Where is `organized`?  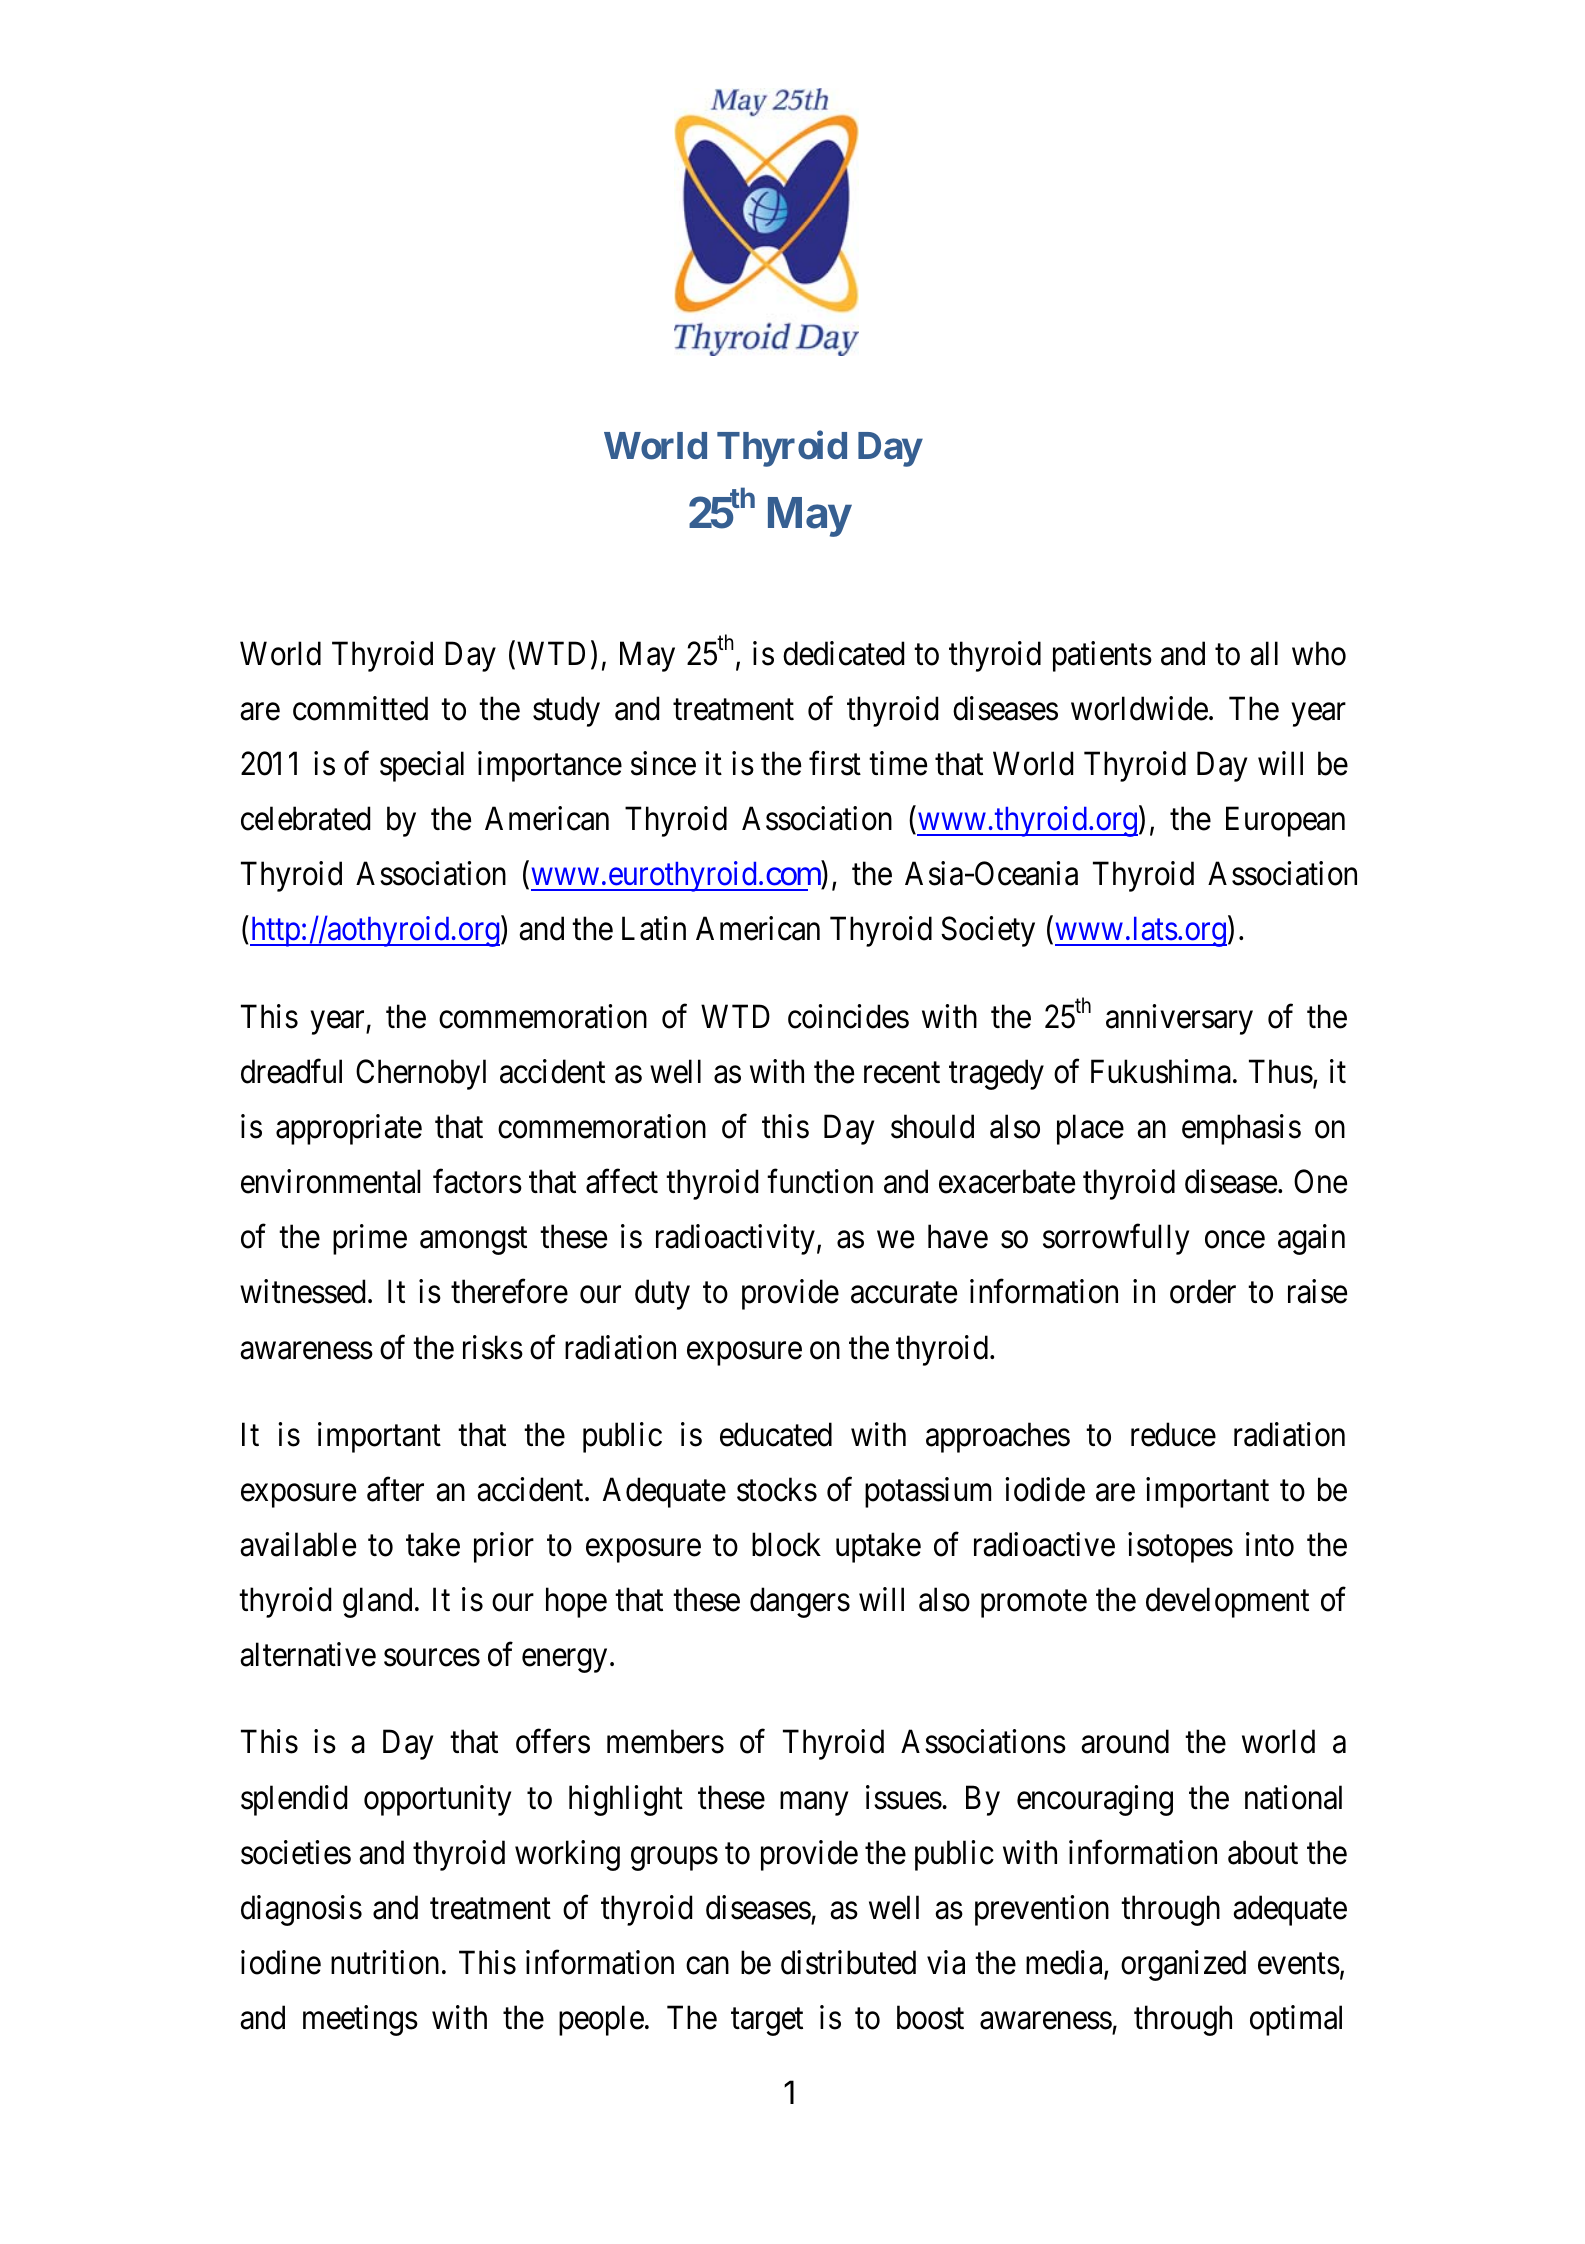 organized is located at coordinates (1183, 1965).
